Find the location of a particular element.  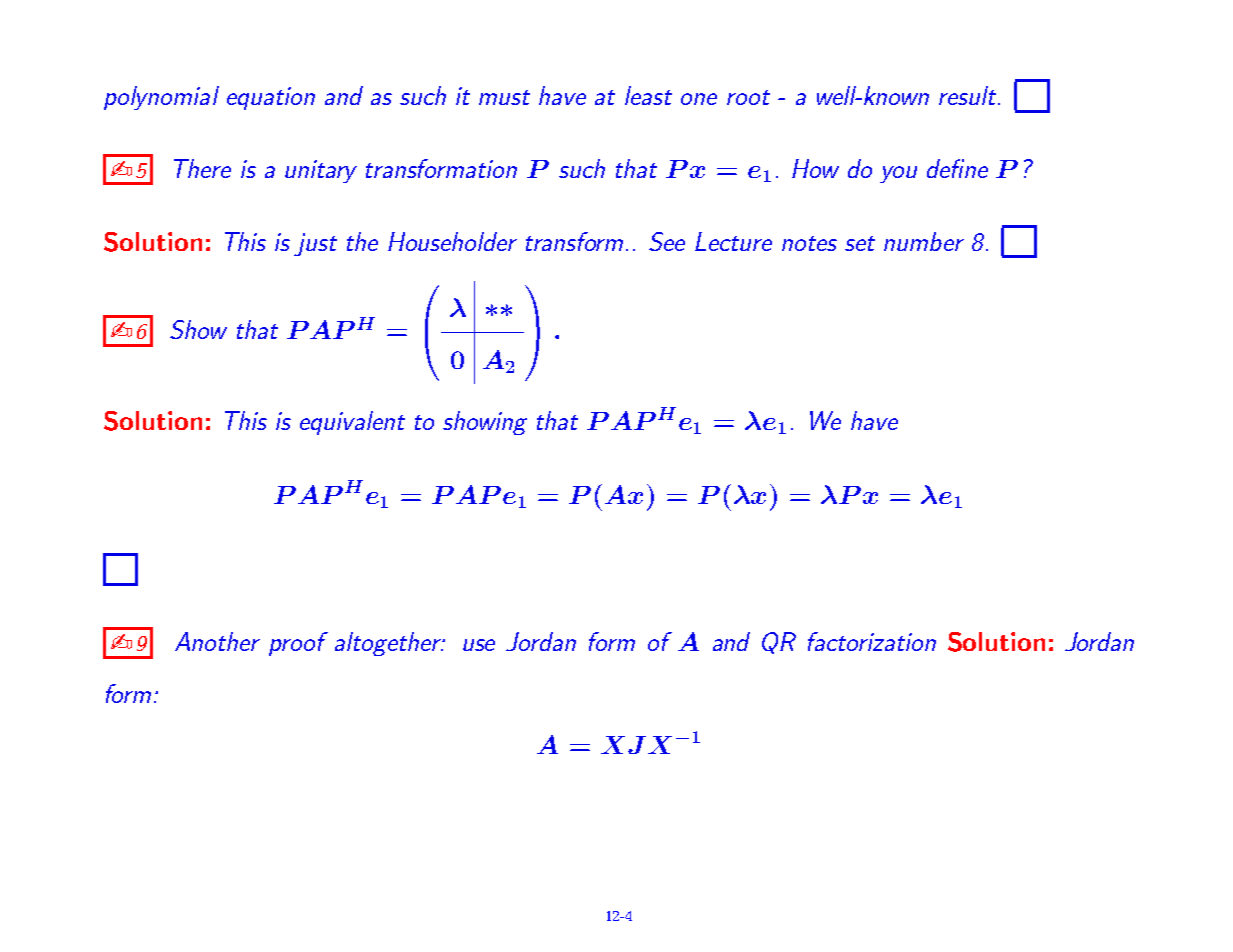

altogether is located at coordinates (389, 644).
